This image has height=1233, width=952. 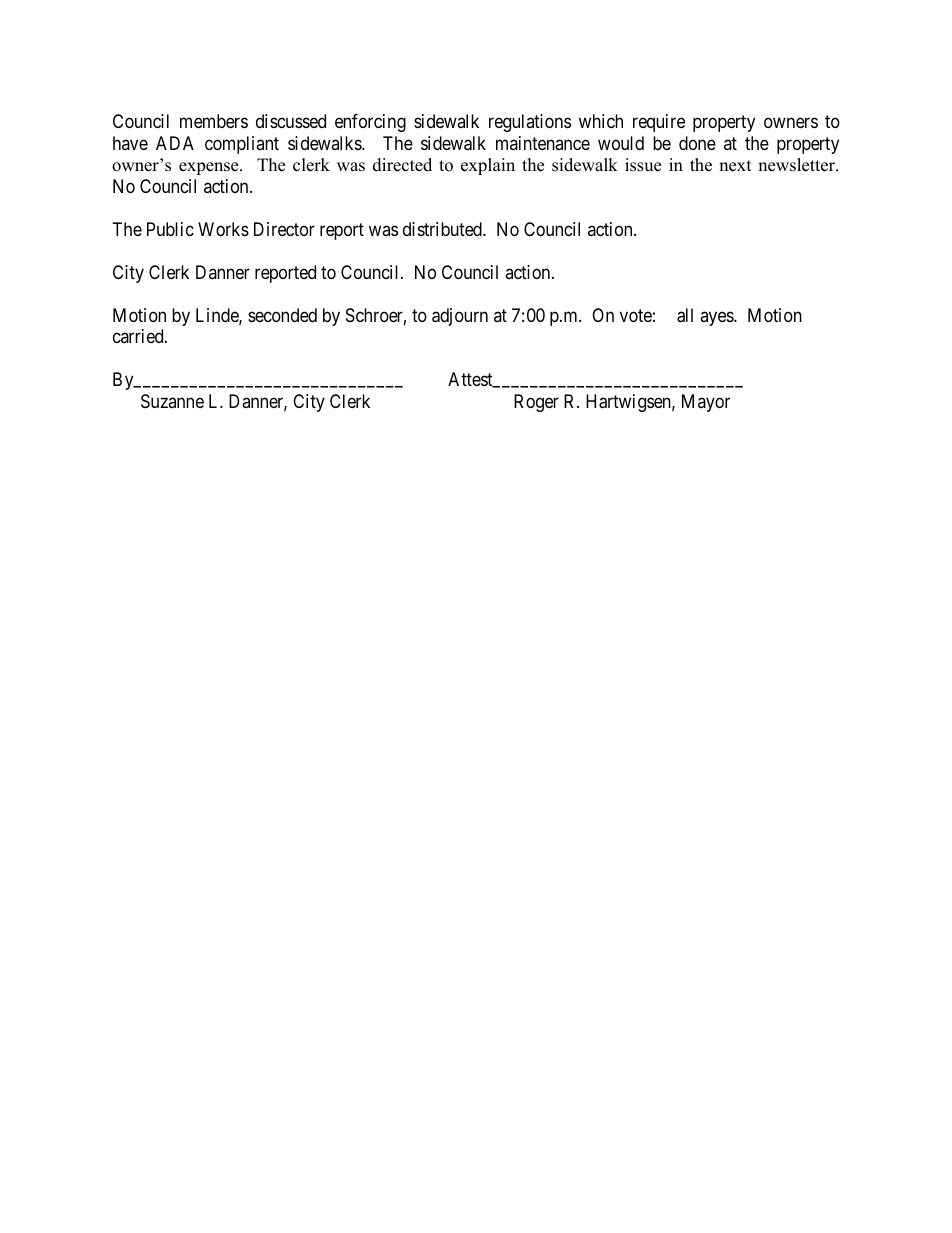 I want to click on regulations, so click(x=530, y=123).
